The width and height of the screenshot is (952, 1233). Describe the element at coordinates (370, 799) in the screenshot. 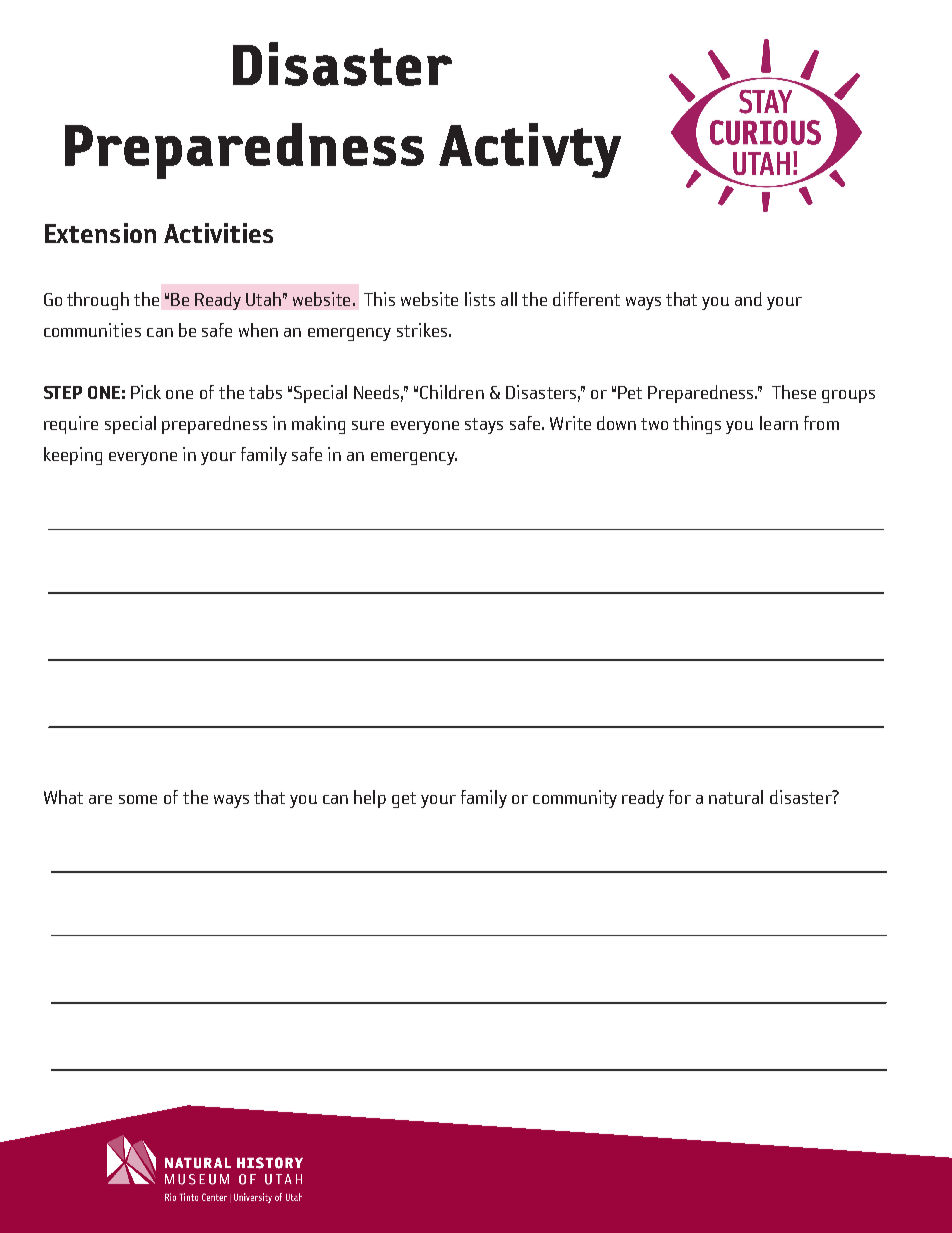

I see `help` at that location.
